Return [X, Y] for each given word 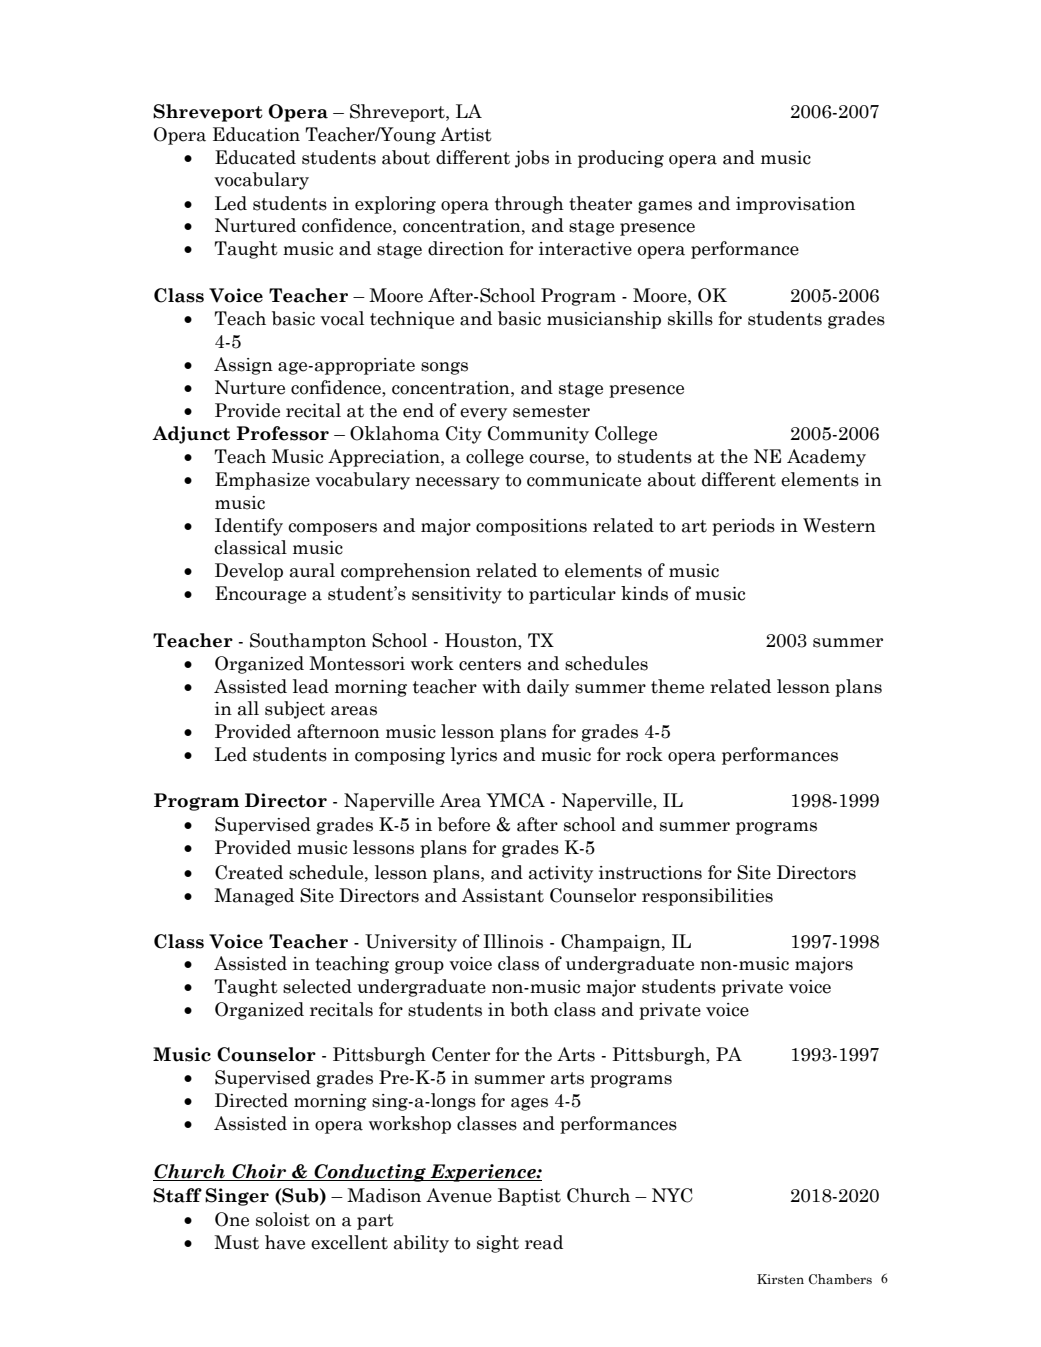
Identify [249, 527]
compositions [531, 527]
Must [236, 1242]
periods [743, 527]
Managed [254, 897]
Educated [255, 157]
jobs [532, 159]
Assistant [503, 895]
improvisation [795, 205]
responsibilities [707, 897]
